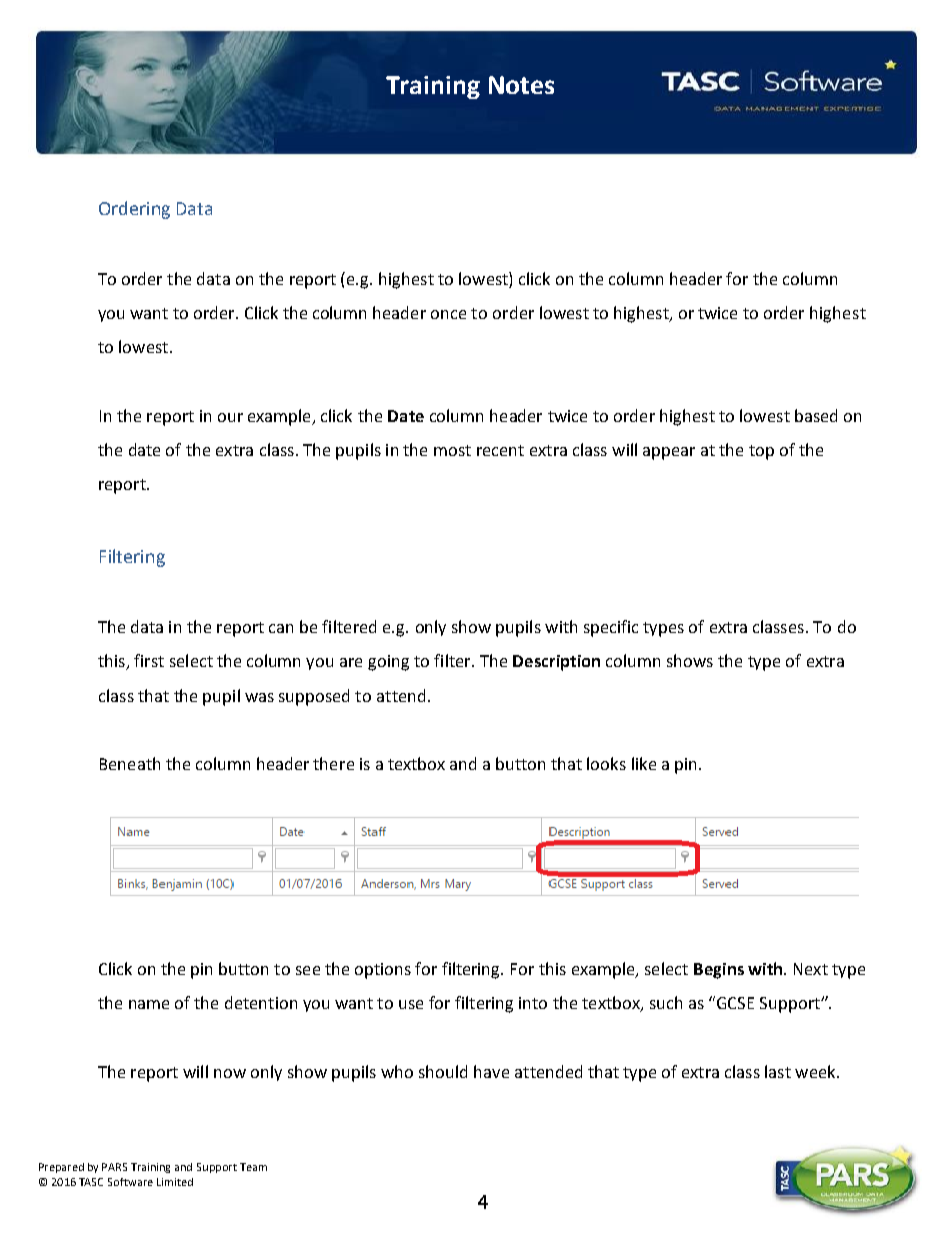 The image size is (952, 1233). What do you see at coordinates (230, 417) in the screenshot?
I see `our` at bounding box center [230, 417].
